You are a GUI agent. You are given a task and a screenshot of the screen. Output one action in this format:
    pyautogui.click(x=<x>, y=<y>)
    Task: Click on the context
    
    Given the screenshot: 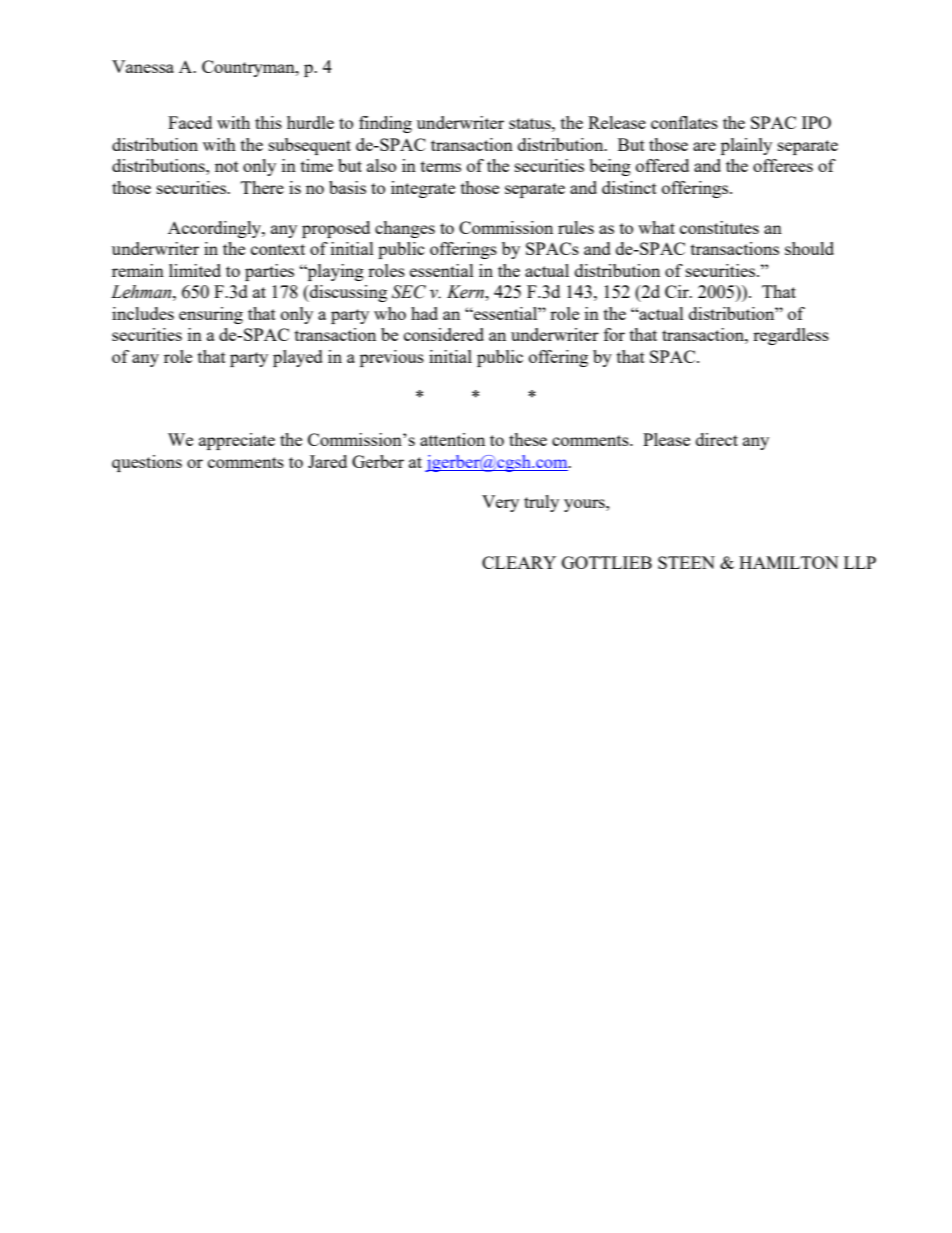 What is the action you would take?
    pyautogui.click(x=278, y=249)
